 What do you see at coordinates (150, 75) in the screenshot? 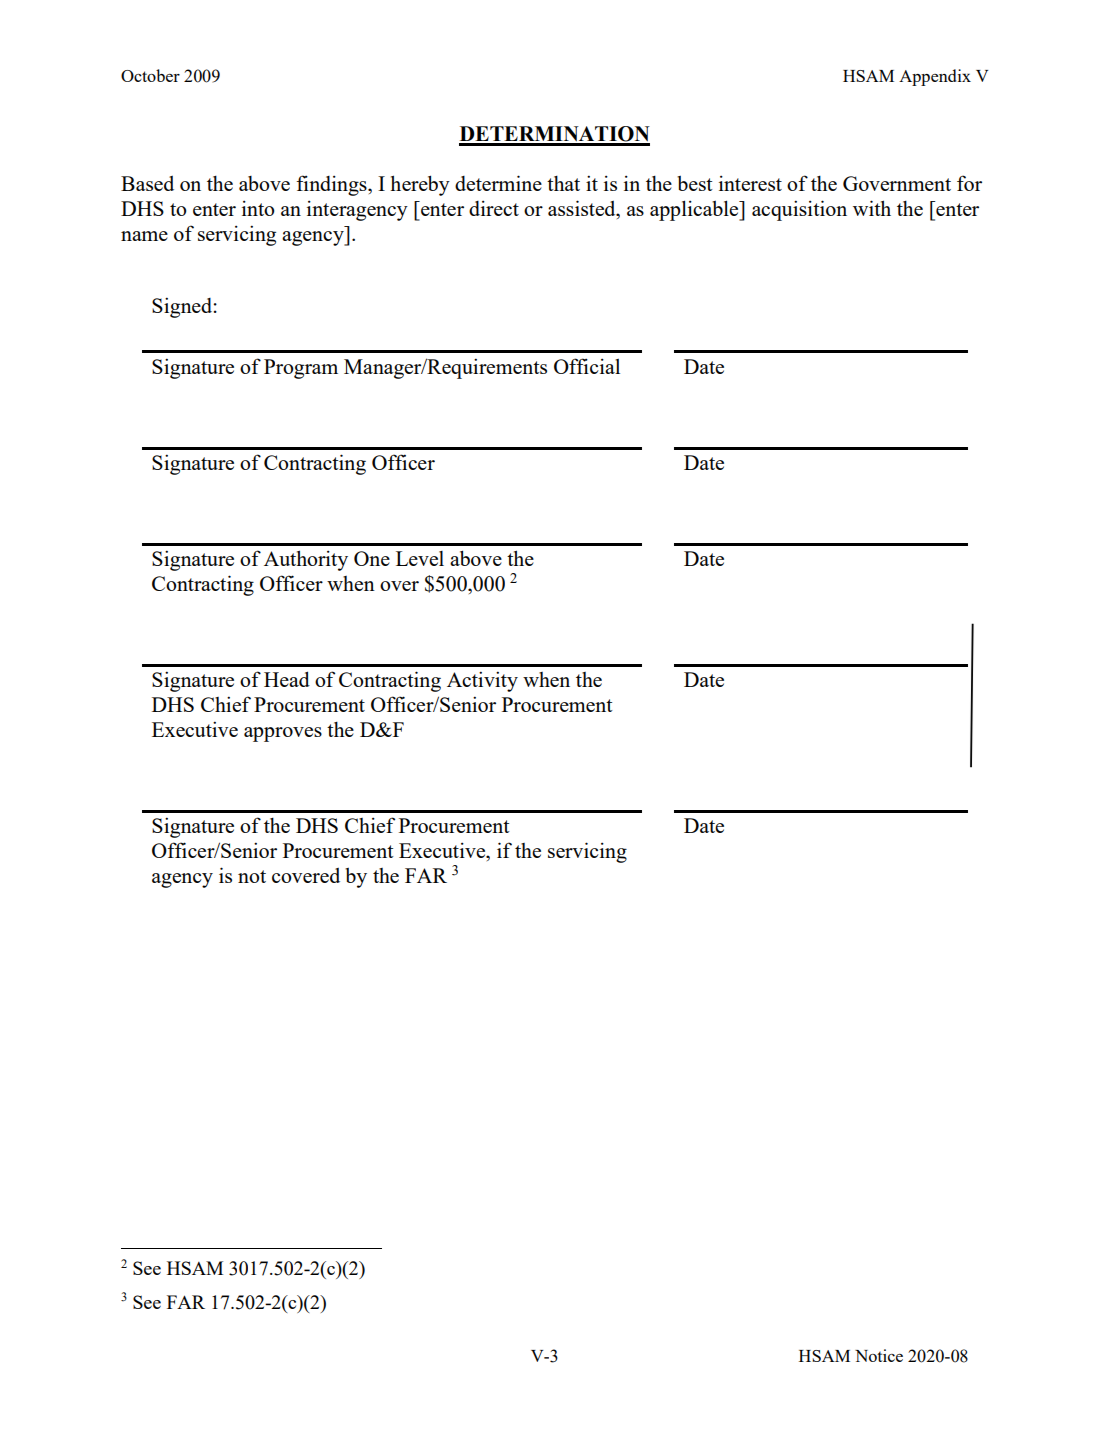
I see `October` at bounding box center [150, 75].
